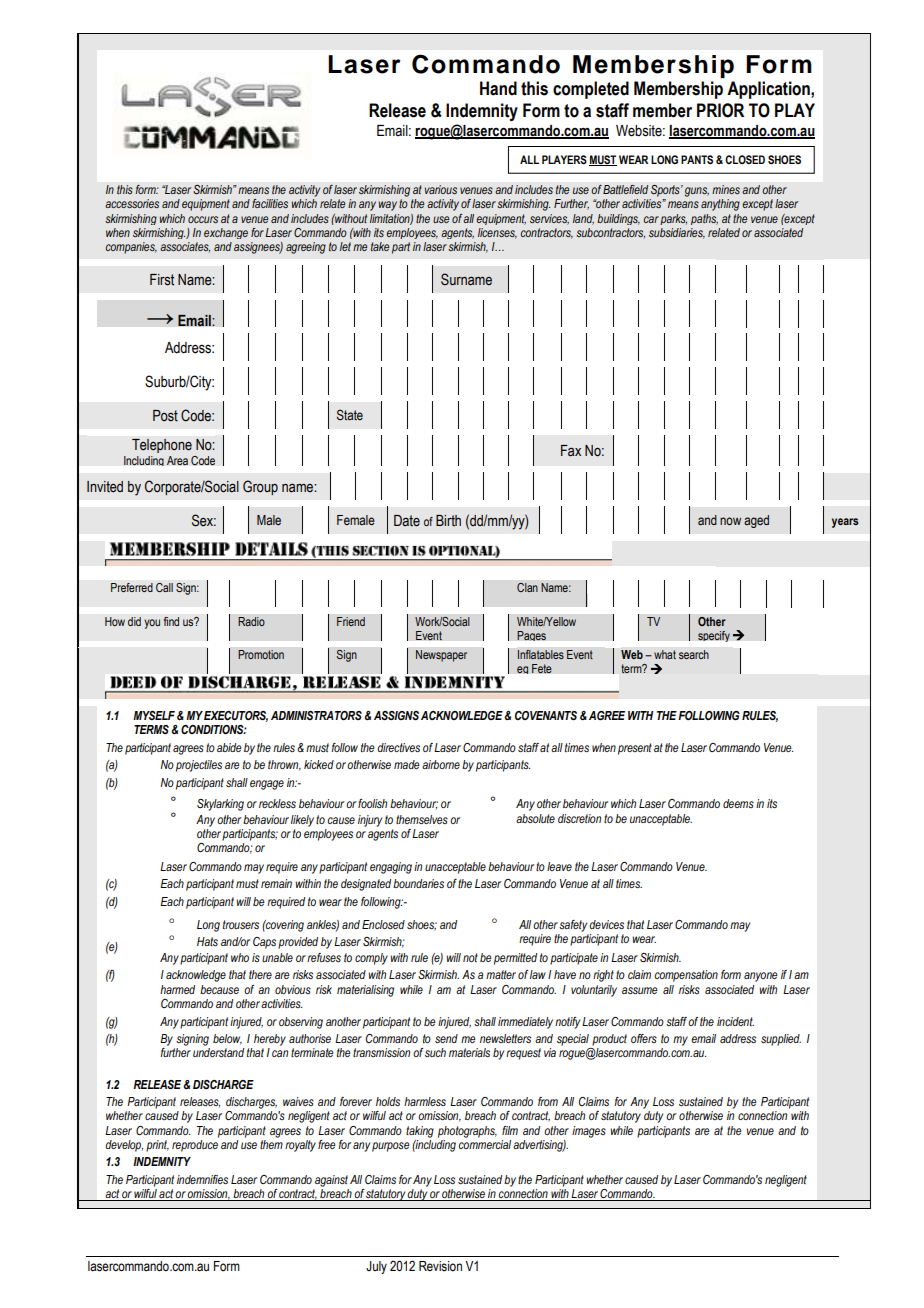 The height and width of the document is (1308, 924). I want to click on accessories, so click(132, 203).
